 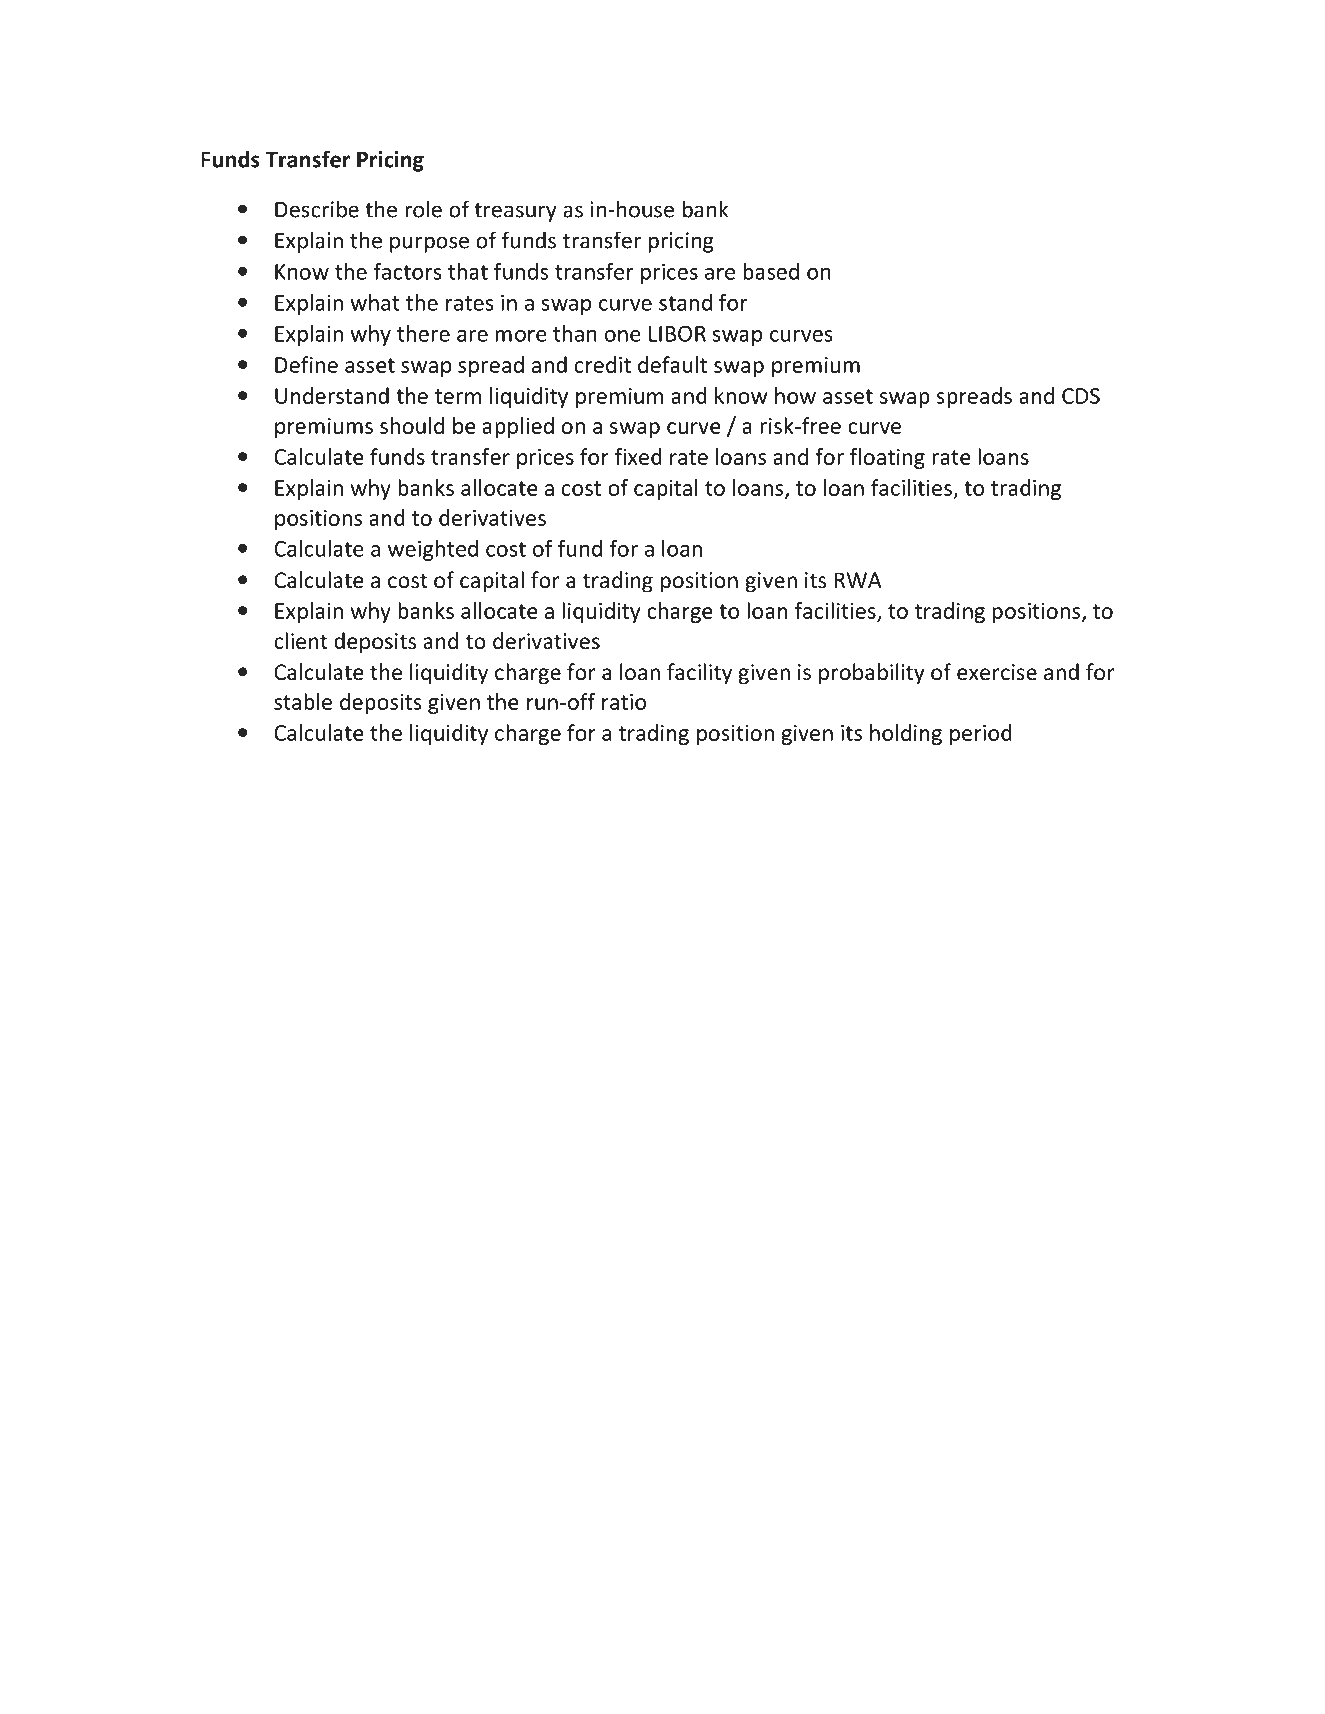 What do you see at coordinates (771, 271) in the screenshot?
I see `based` at bounding box center [771, 271].
